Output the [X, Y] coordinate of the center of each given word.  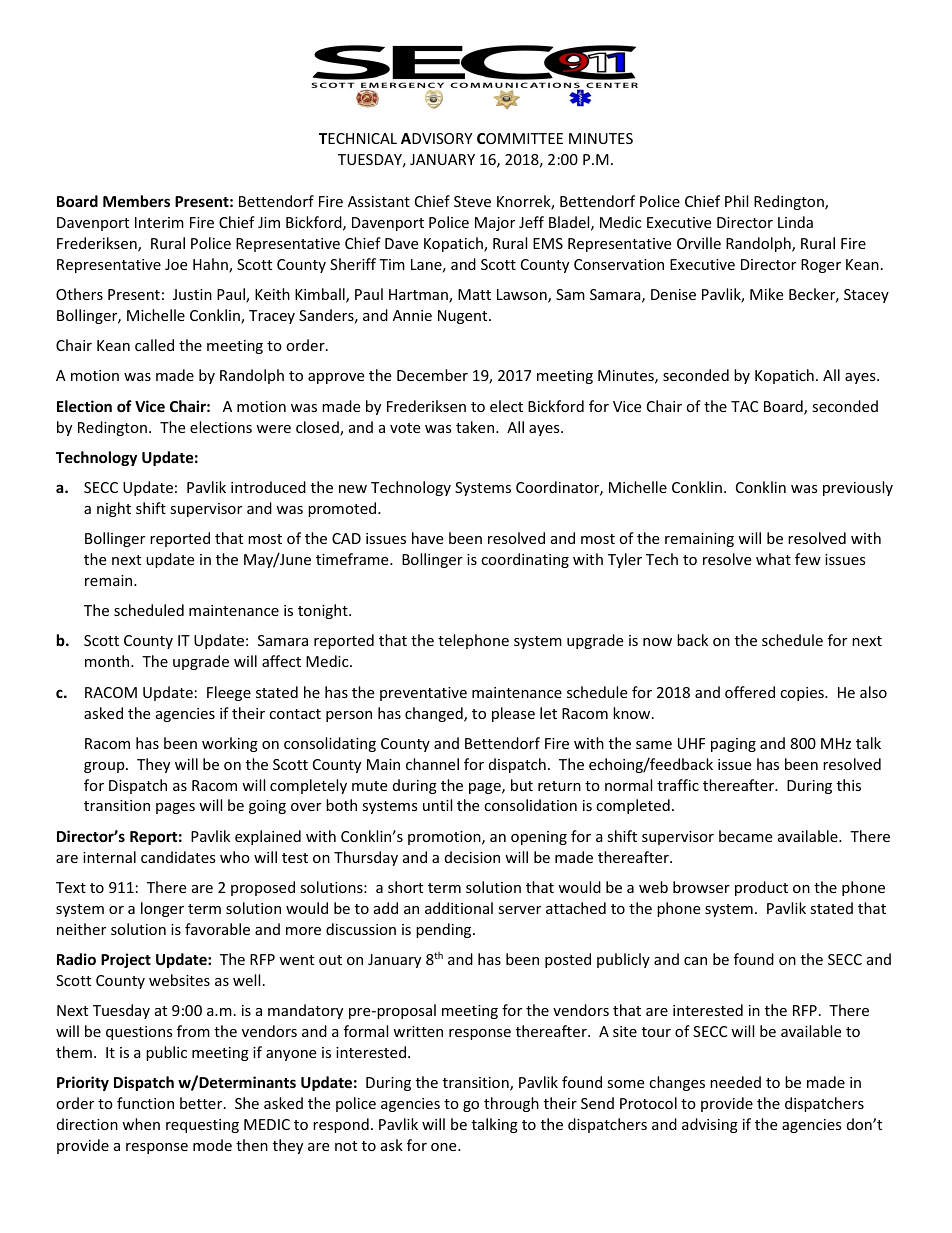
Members [136, 201]
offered [750, 692]
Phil [736, 201]
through [511, 1104]
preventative [423, 694]
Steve [472, 201]
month [108, 661]
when [141, 1124]
